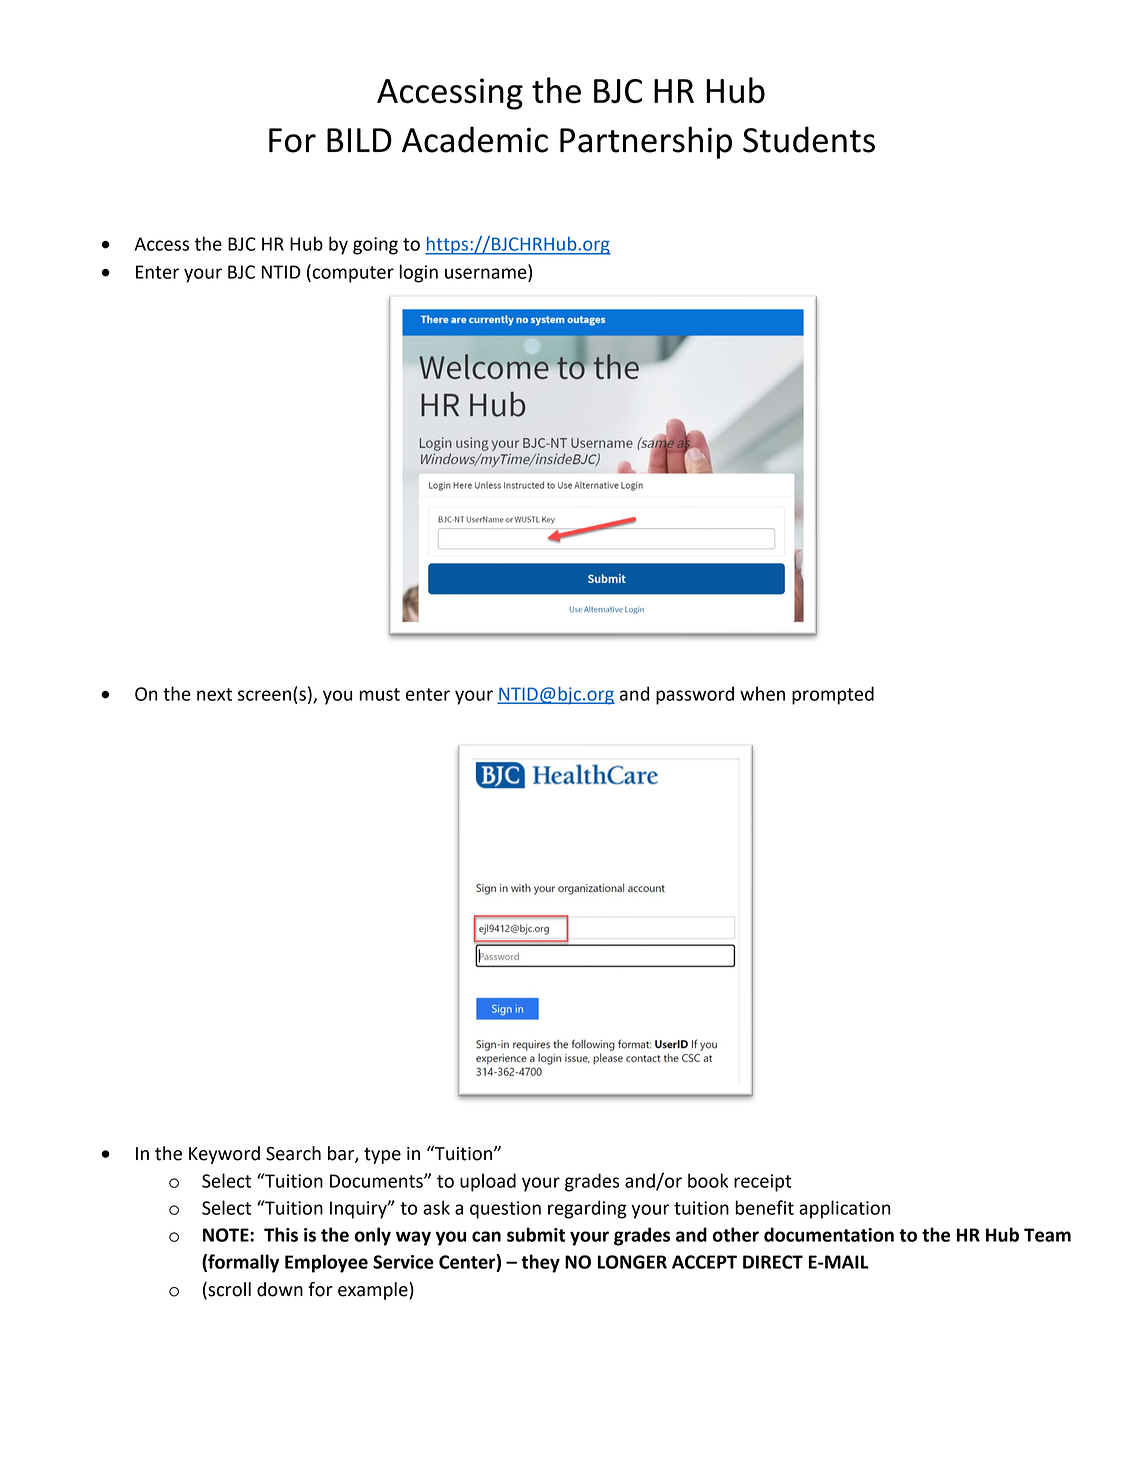 Image resolution: width=1143 pixels, height=1480 pixels. Describe the element at coordinates (833, 695) in the screenshot. I see `prompted` at that location.
